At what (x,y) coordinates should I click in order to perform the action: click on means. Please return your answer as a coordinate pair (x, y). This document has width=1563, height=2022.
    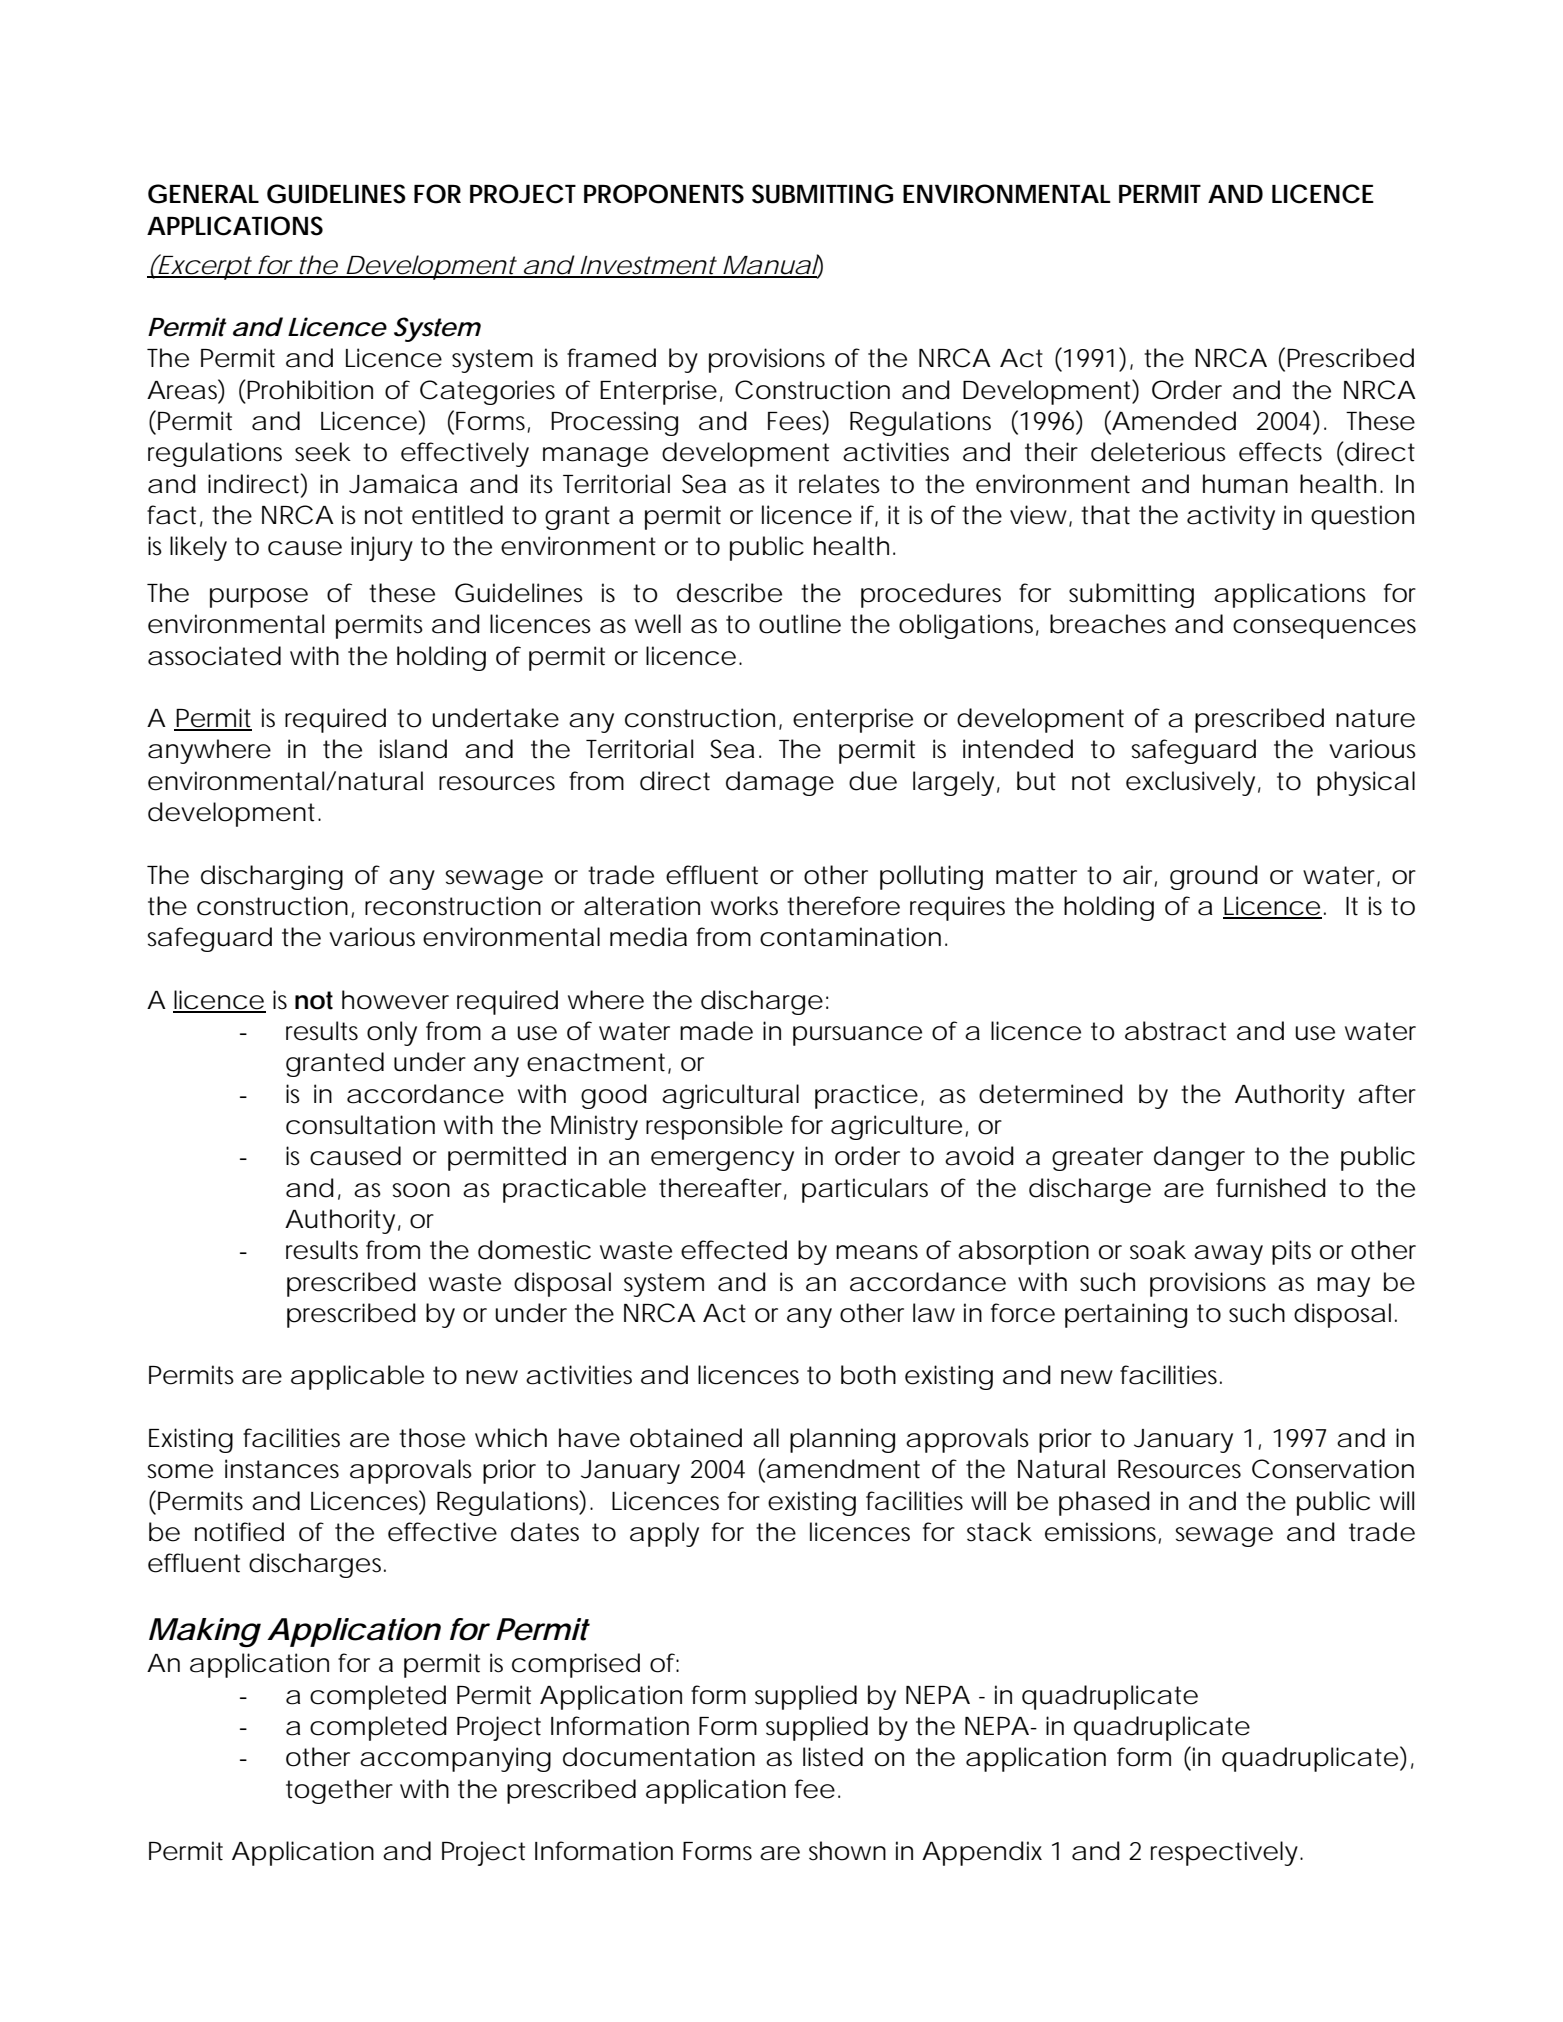
    Looking at the image, I should click on (877, 1252).
